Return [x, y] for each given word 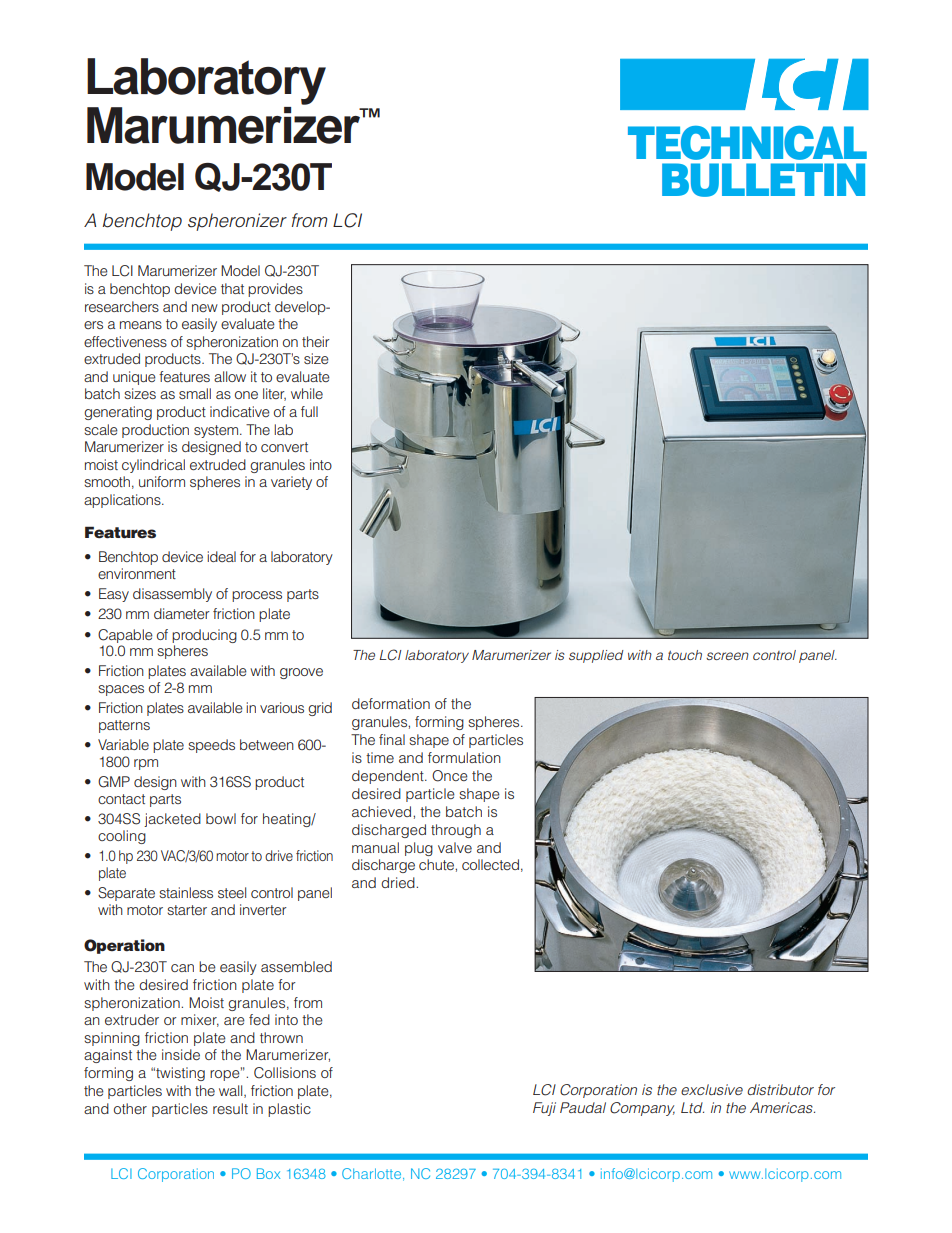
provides [275, 290]
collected [490, 864]
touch [685, 655]
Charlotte [371, 1173]
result [230, 1108]
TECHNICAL [747, 143]
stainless [186, 892]
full [309, 411]
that [232, 288]
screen [727, 656]
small [195, 393]
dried [399, 882]
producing [204, 636]
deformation [391, 703]
